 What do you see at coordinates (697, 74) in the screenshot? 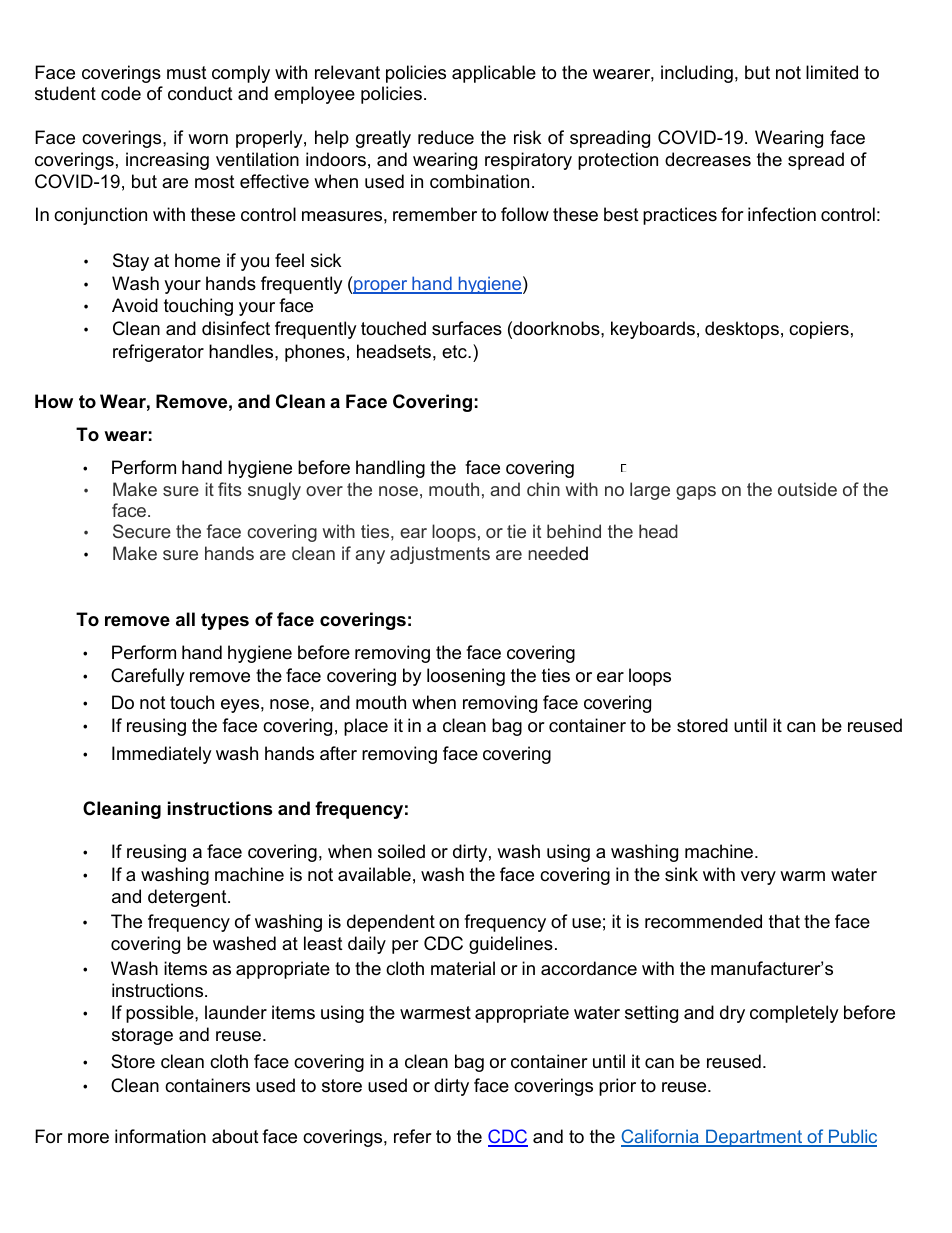
I see `including` at bounding box center [697, 74].
